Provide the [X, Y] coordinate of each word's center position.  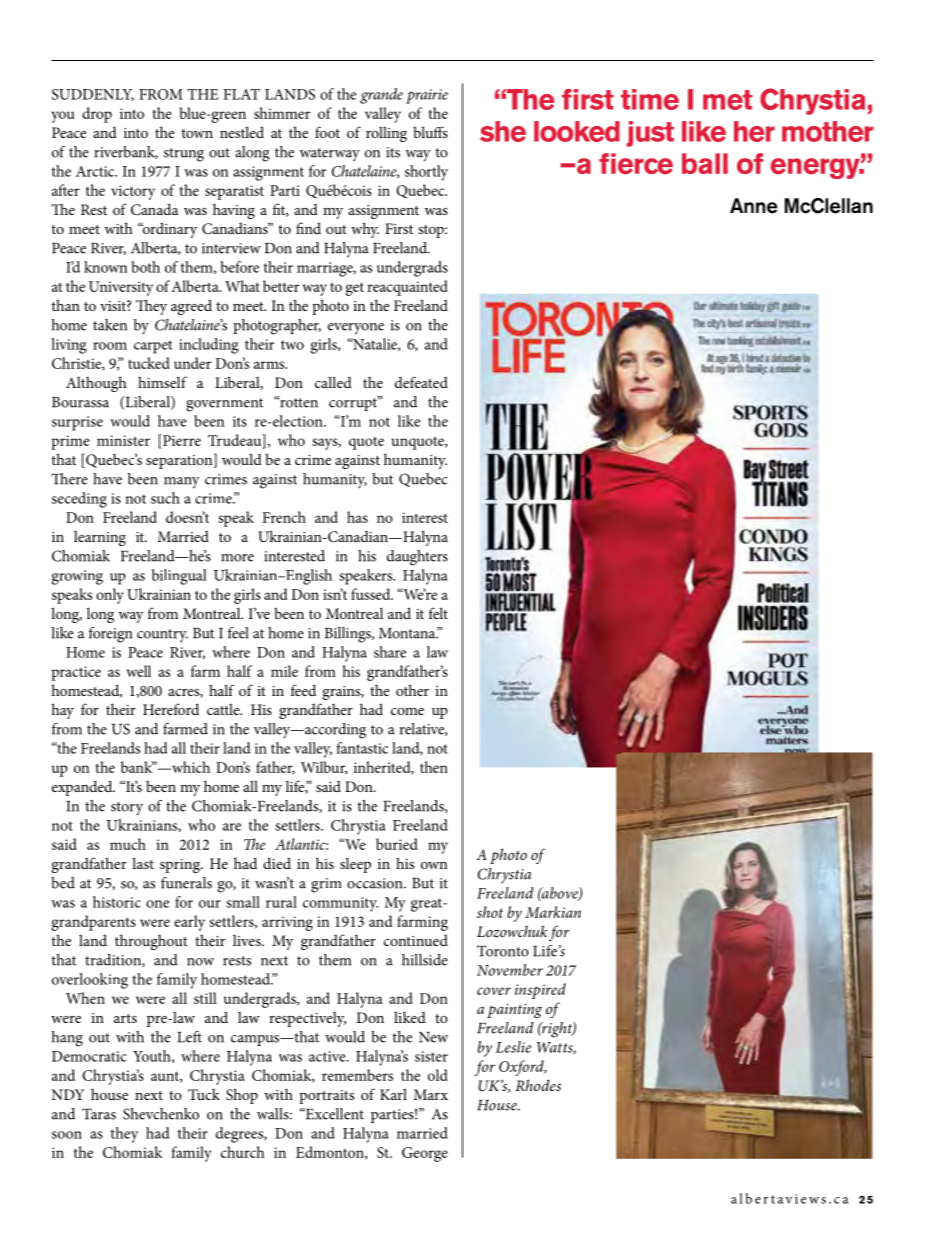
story [127, 809]
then [434, 767]
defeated [421, 382]
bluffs [430, 132]
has [357, 517]
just [650, 134]
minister [123, 440]
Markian [553, 912]
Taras [99, 1114]
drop [97, 115]
